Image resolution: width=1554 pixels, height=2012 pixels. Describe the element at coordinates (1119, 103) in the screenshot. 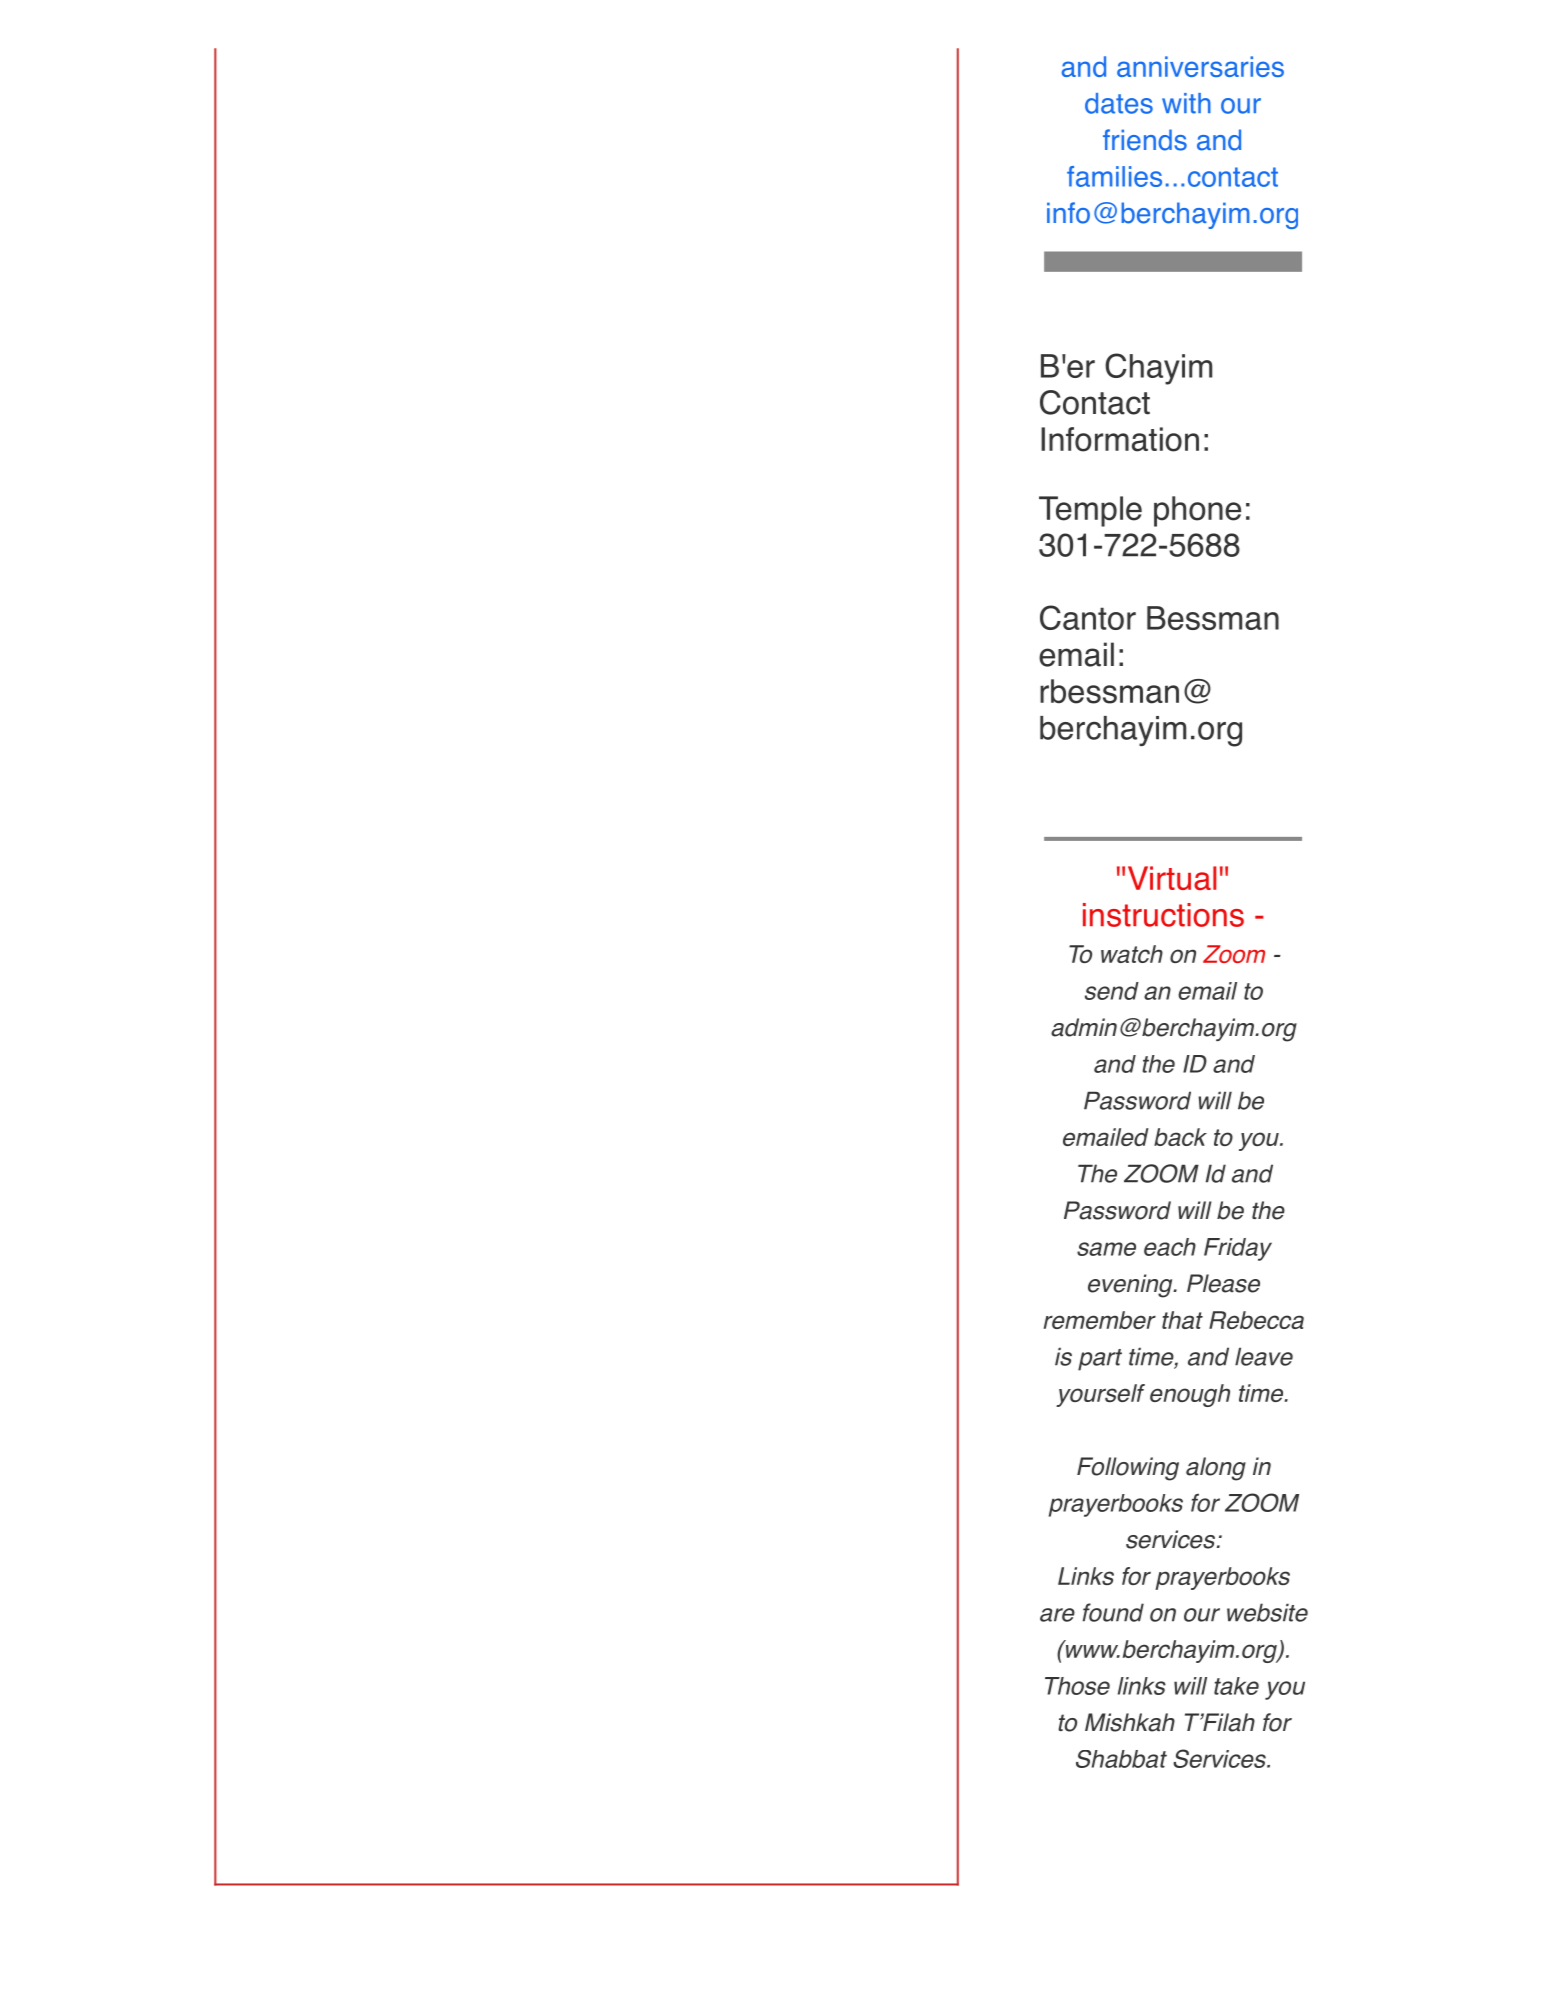

I see `dates` at that location.
